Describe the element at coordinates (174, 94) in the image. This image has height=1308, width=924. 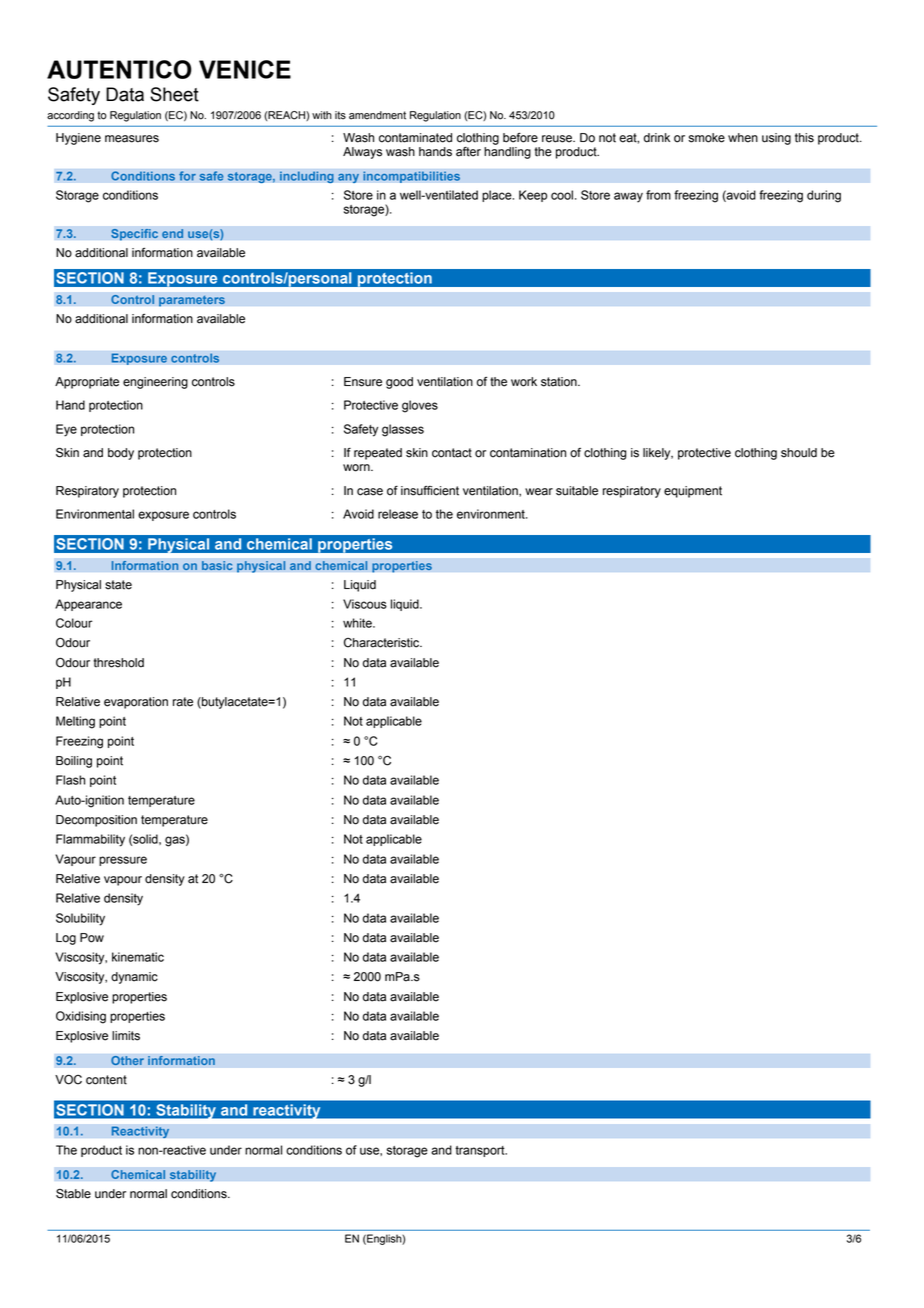
I see `Sheet` at that location.
